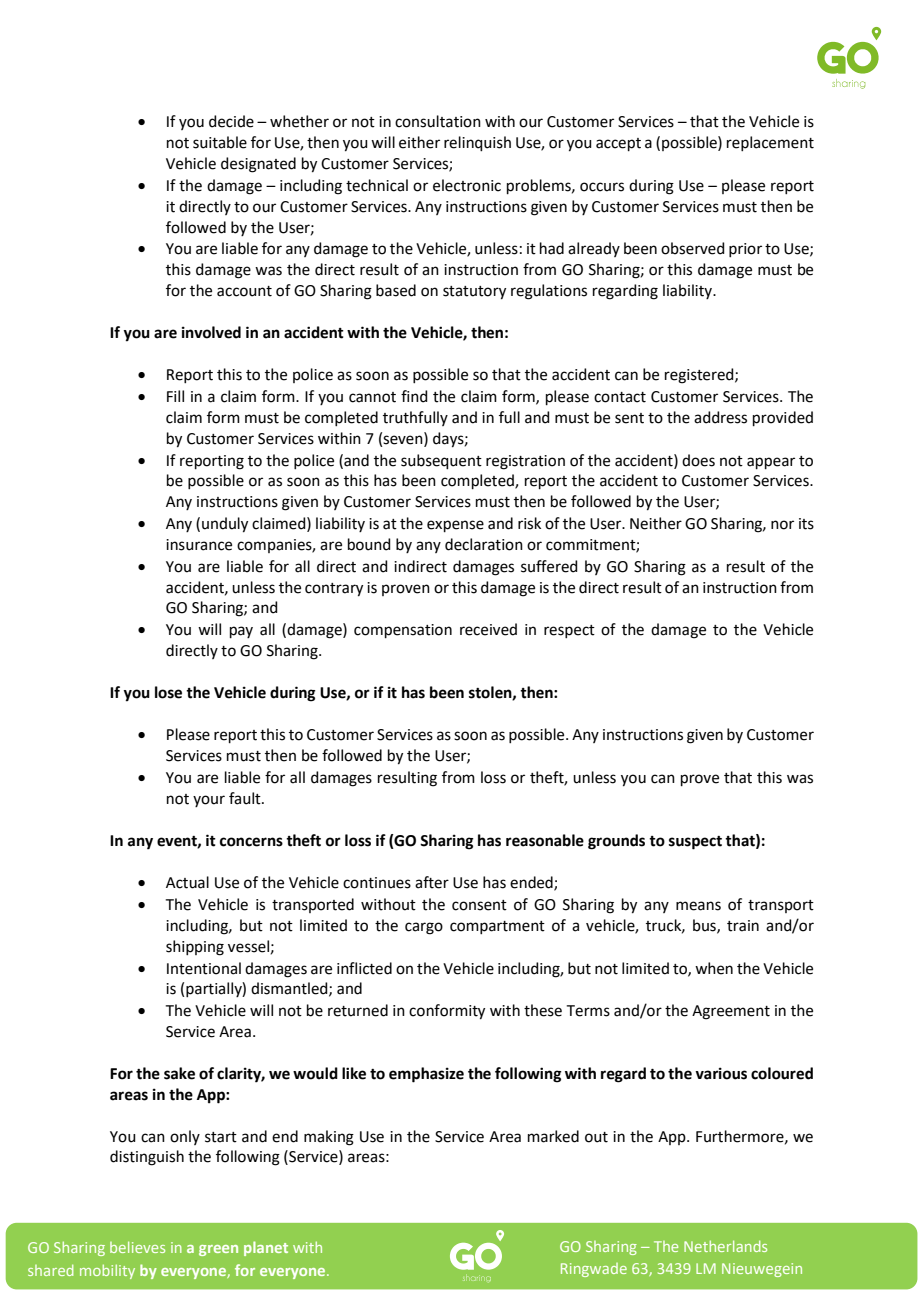 This screenshot has width=924, height=1308. What do you see at coordinates (770, 143) in the screenshot?
I see `replacement` at bounding box center [770, 143].
